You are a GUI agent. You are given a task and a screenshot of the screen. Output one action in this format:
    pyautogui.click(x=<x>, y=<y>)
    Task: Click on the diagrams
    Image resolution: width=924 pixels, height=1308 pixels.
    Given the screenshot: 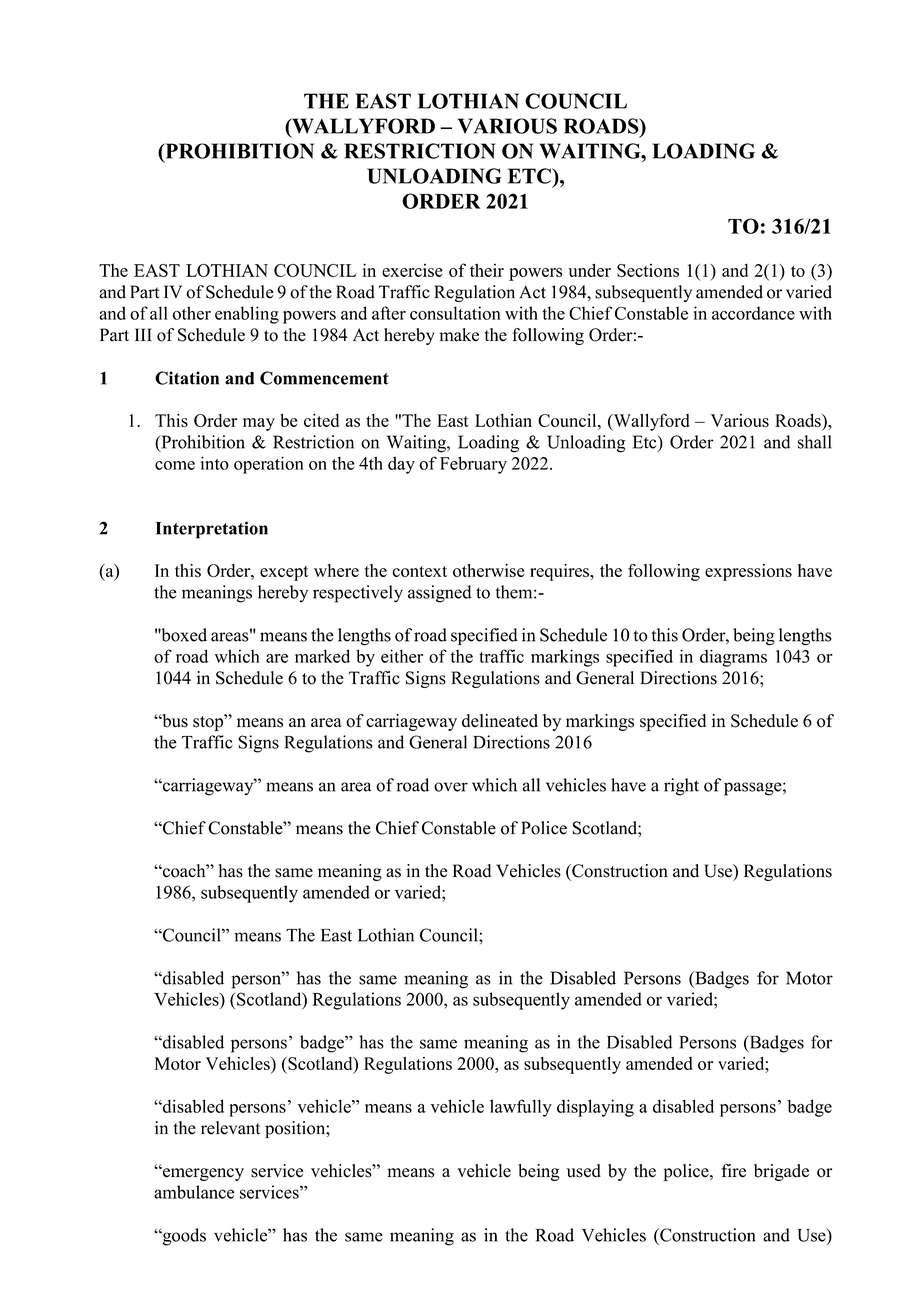 What is the action you would take?
    pyautogui.click(x=733, y=658)
